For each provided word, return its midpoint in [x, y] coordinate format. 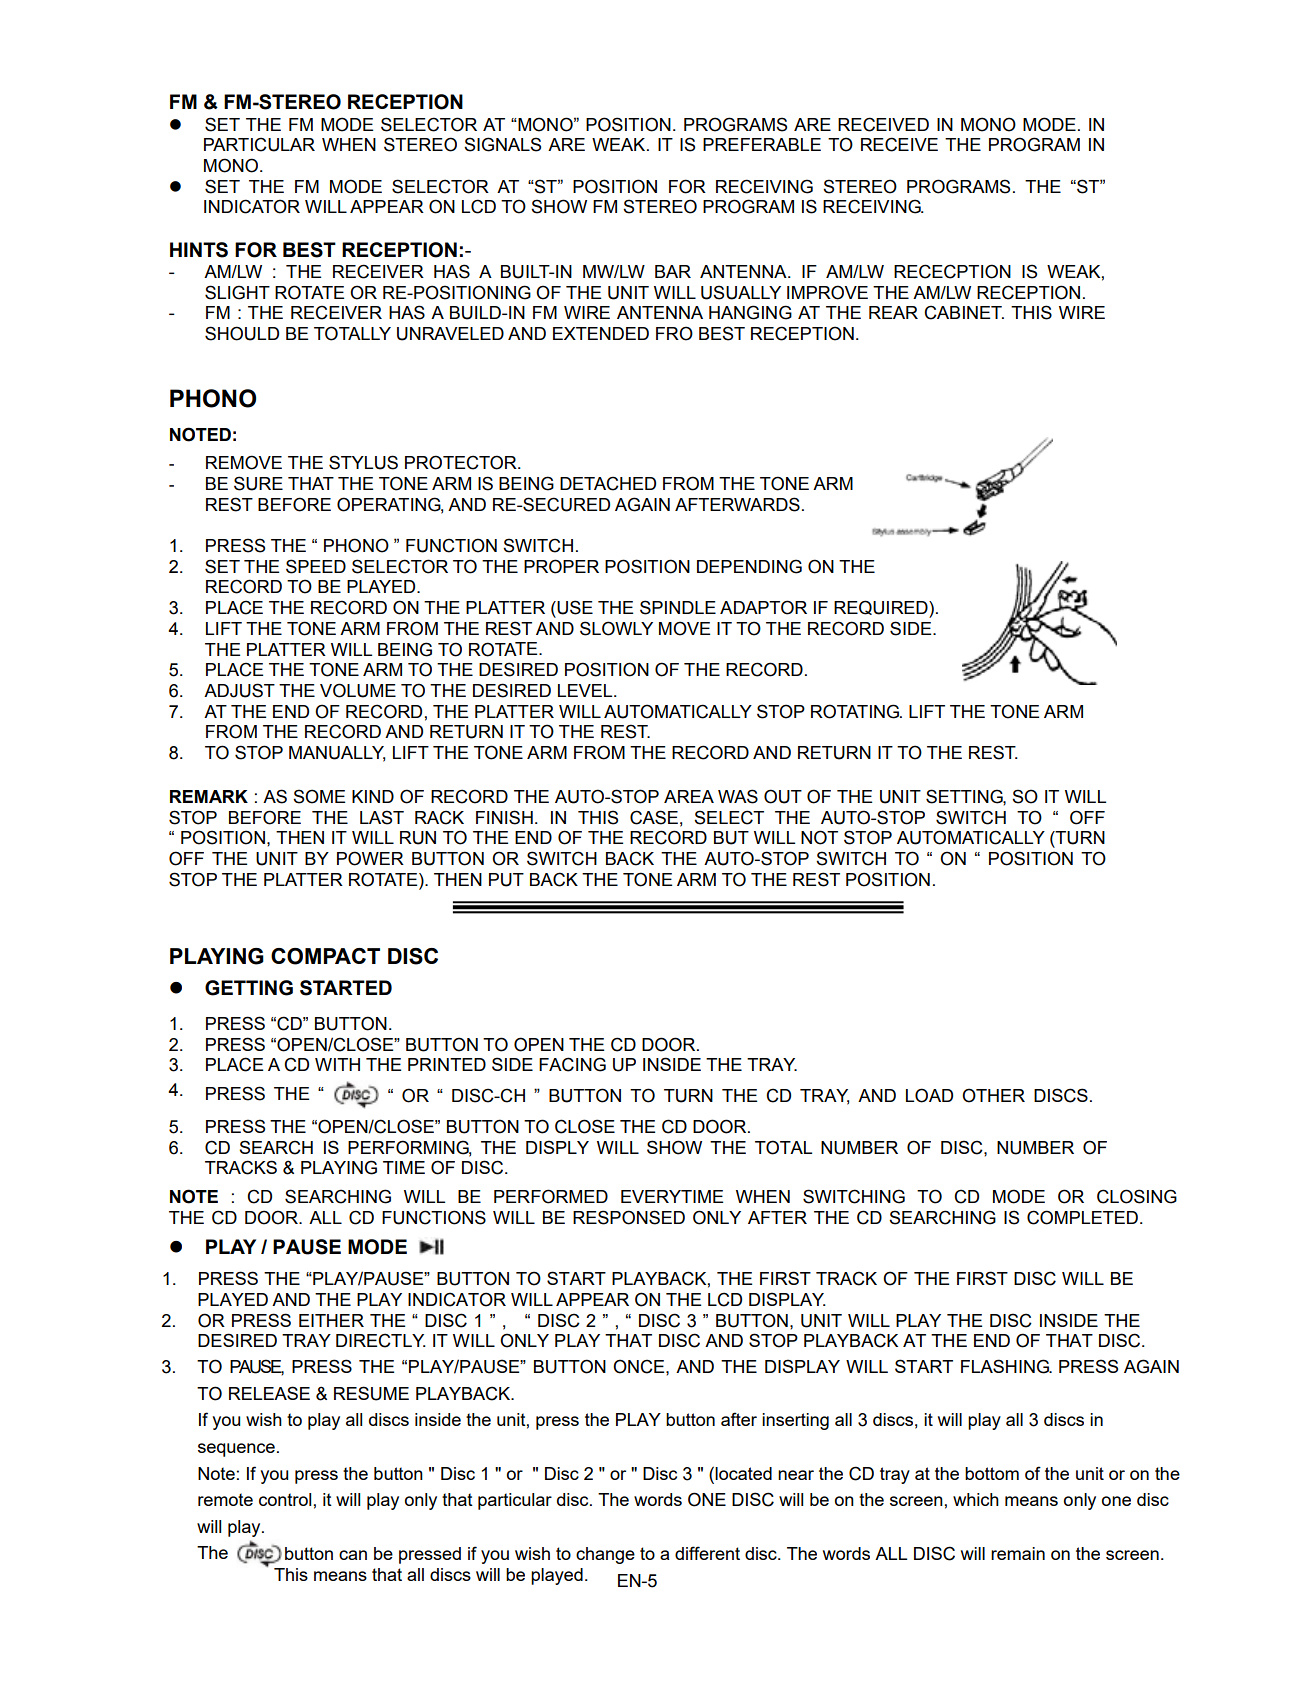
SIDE [912, 628]
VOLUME [358, 690]
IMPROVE [827, 292]
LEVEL [586, 690]
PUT [506, 880]
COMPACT [325, 956]
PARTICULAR [259, 144]
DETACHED [608, 483]
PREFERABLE [762, 144]
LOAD [929, 1095]
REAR [893, 312]
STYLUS [363, 462]
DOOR [273, 1217]
